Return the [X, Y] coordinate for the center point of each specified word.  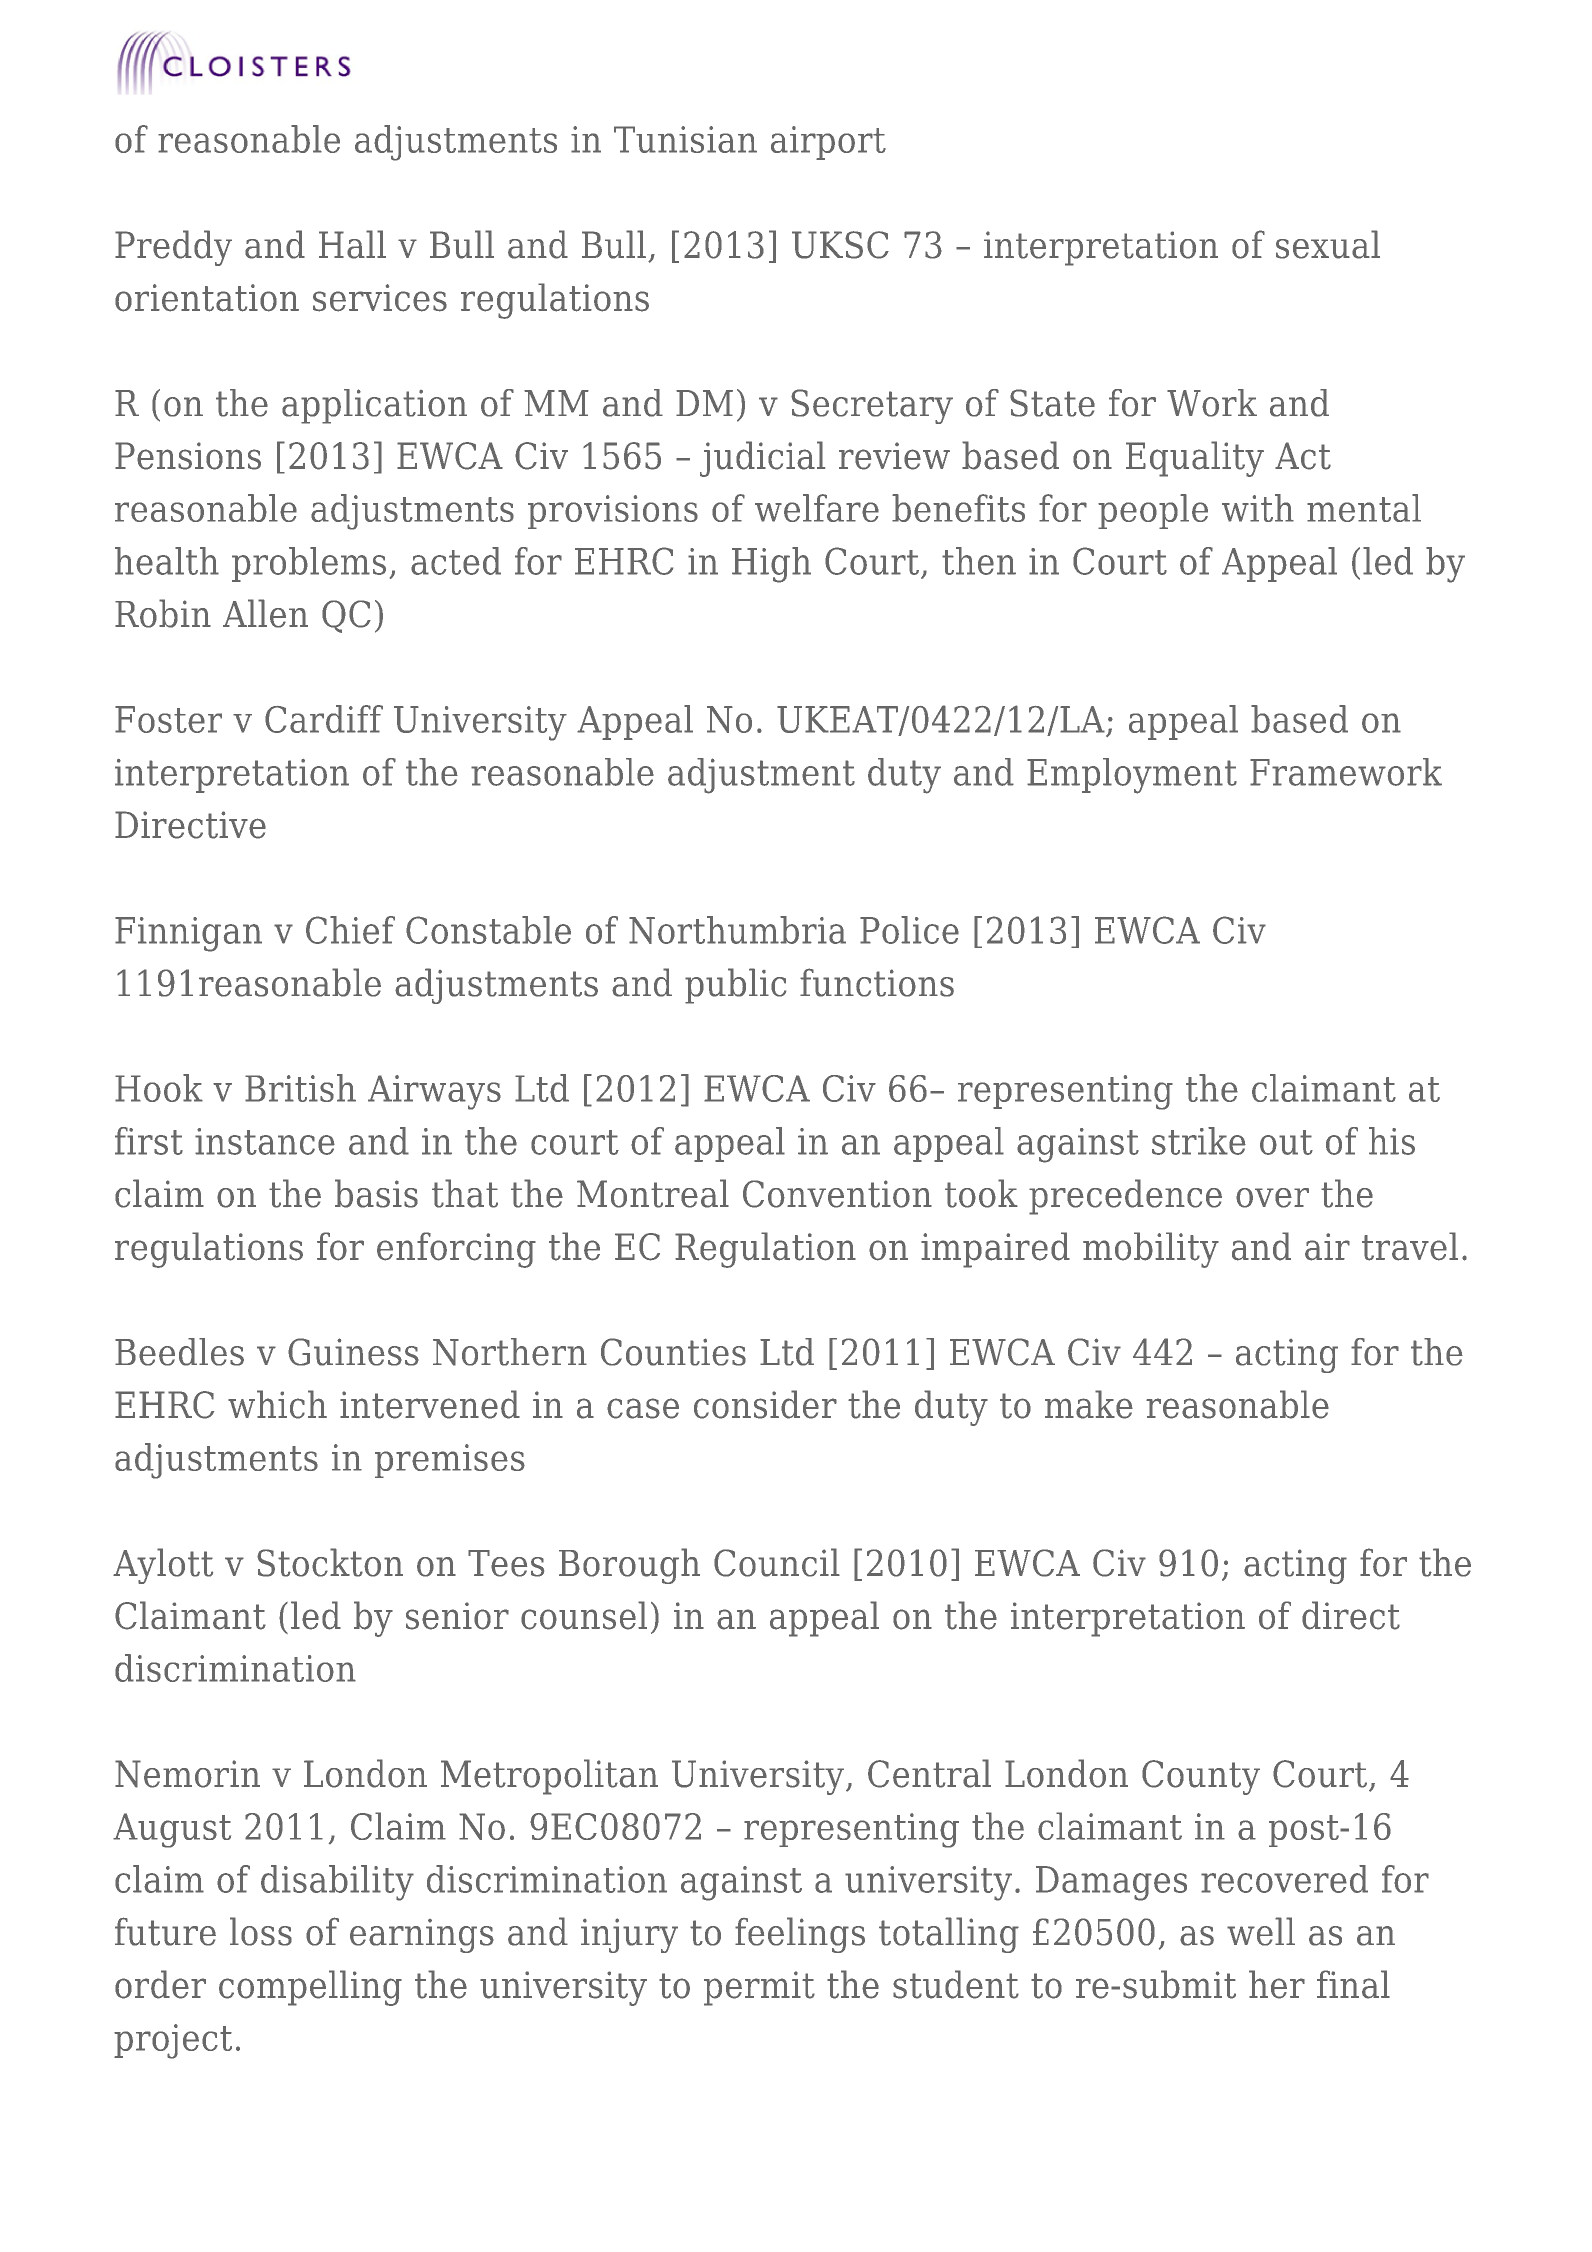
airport [828, 143]
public [735, 986]
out [1286, 1142]
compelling [310, 1988]
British [300, 1088]
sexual [1328, 244]
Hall [352, 244]
